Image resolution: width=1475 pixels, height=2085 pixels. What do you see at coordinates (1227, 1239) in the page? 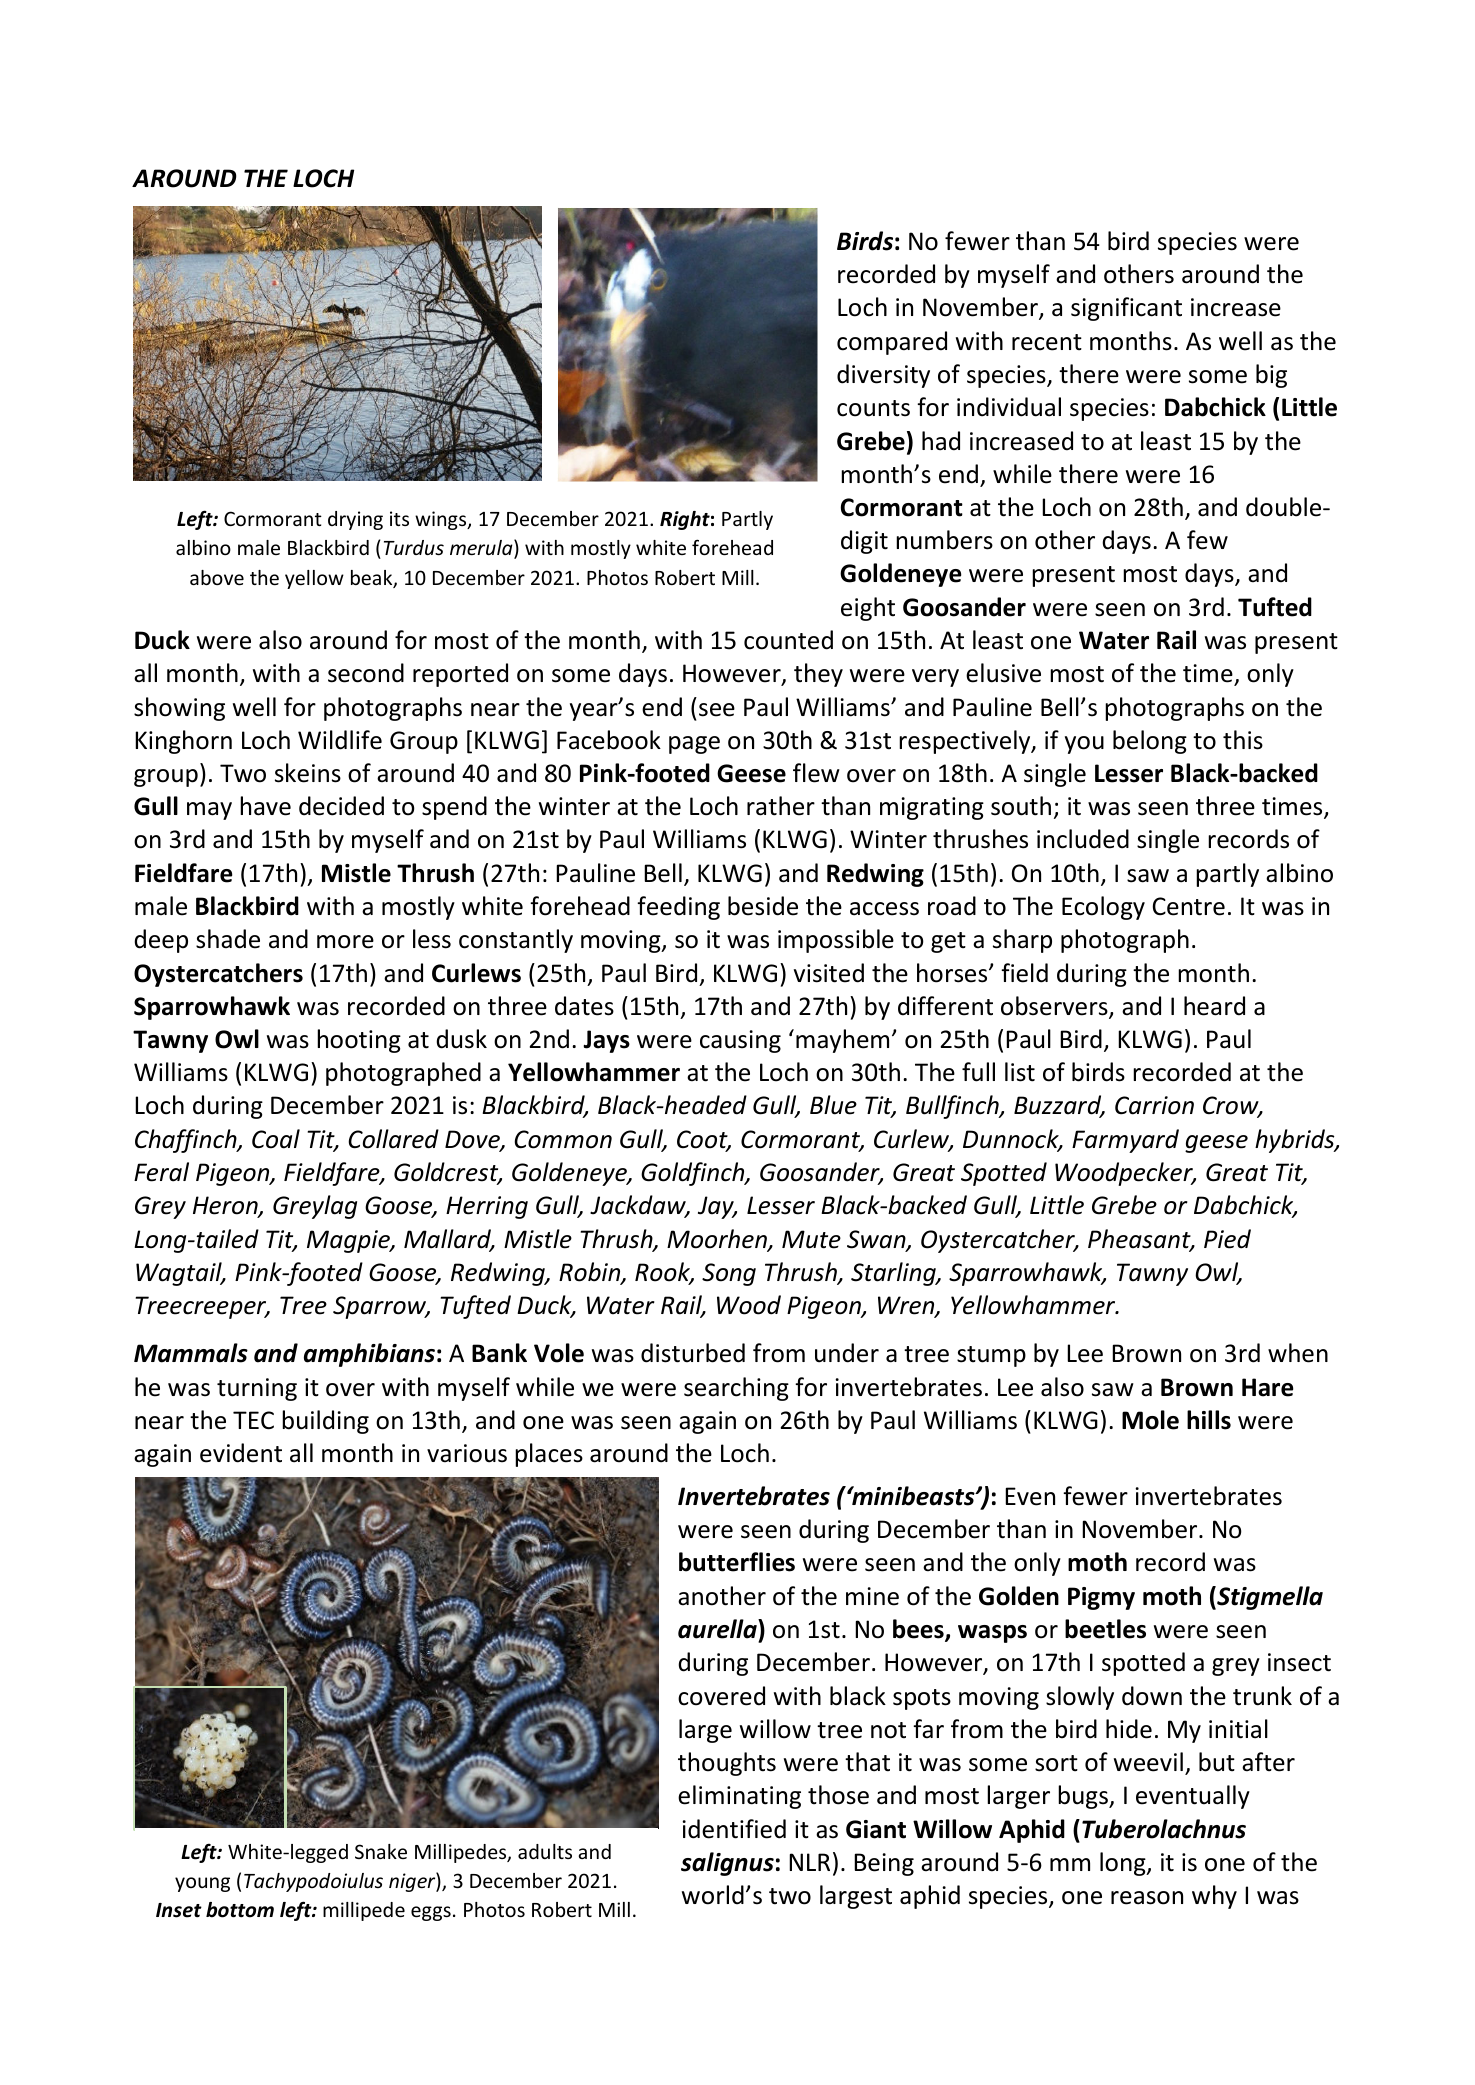
I see `Pied` at bounding box center [1227, 1239].
